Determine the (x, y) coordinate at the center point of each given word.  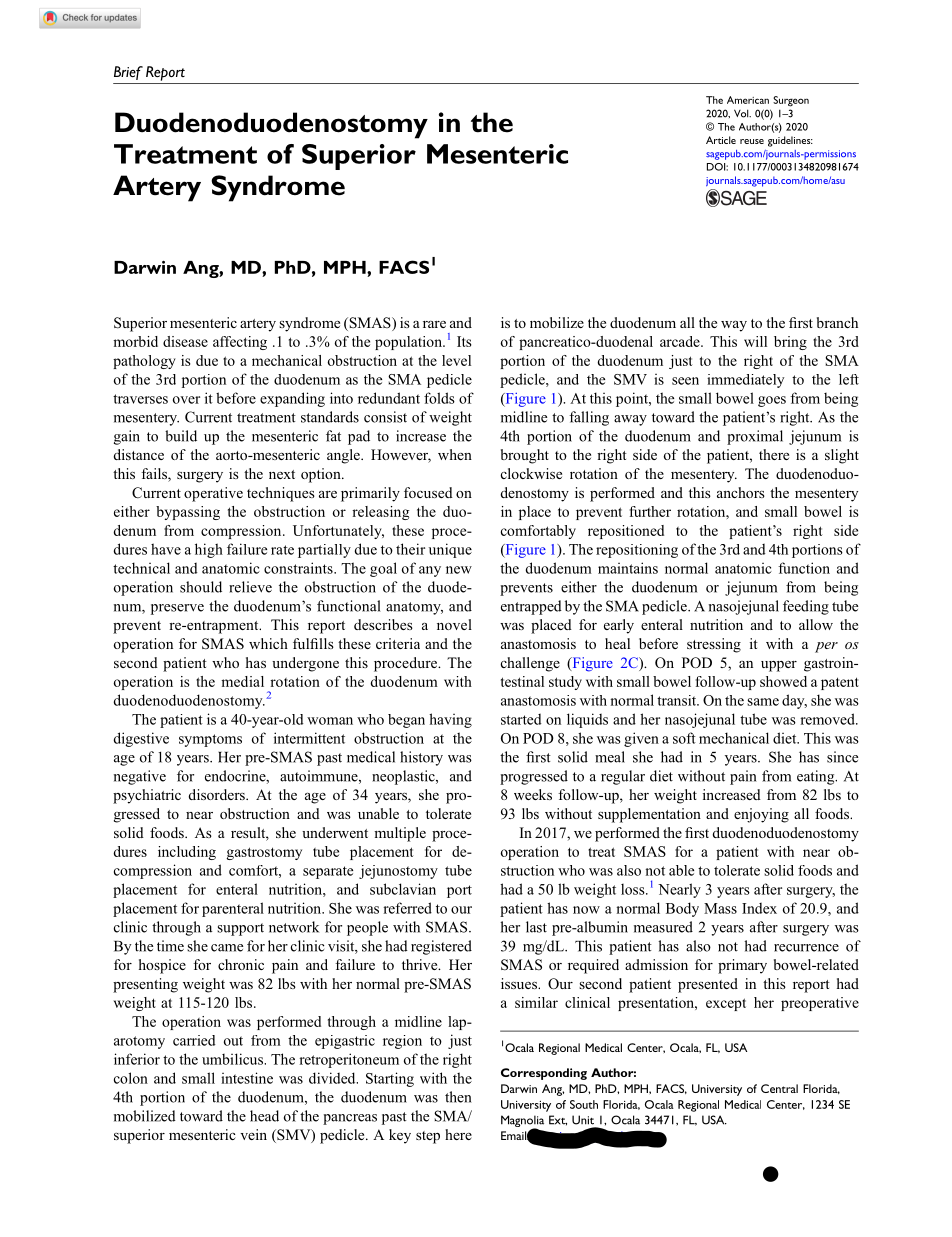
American (748, 100)
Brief (128, 73)
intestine (247, 1078)
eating (817, 777)
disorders (218, 794)
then (458, 1097)
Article (721, 140)
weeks (533, 794)
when (455, 454)
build (181, 436)
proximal (755, 437)
